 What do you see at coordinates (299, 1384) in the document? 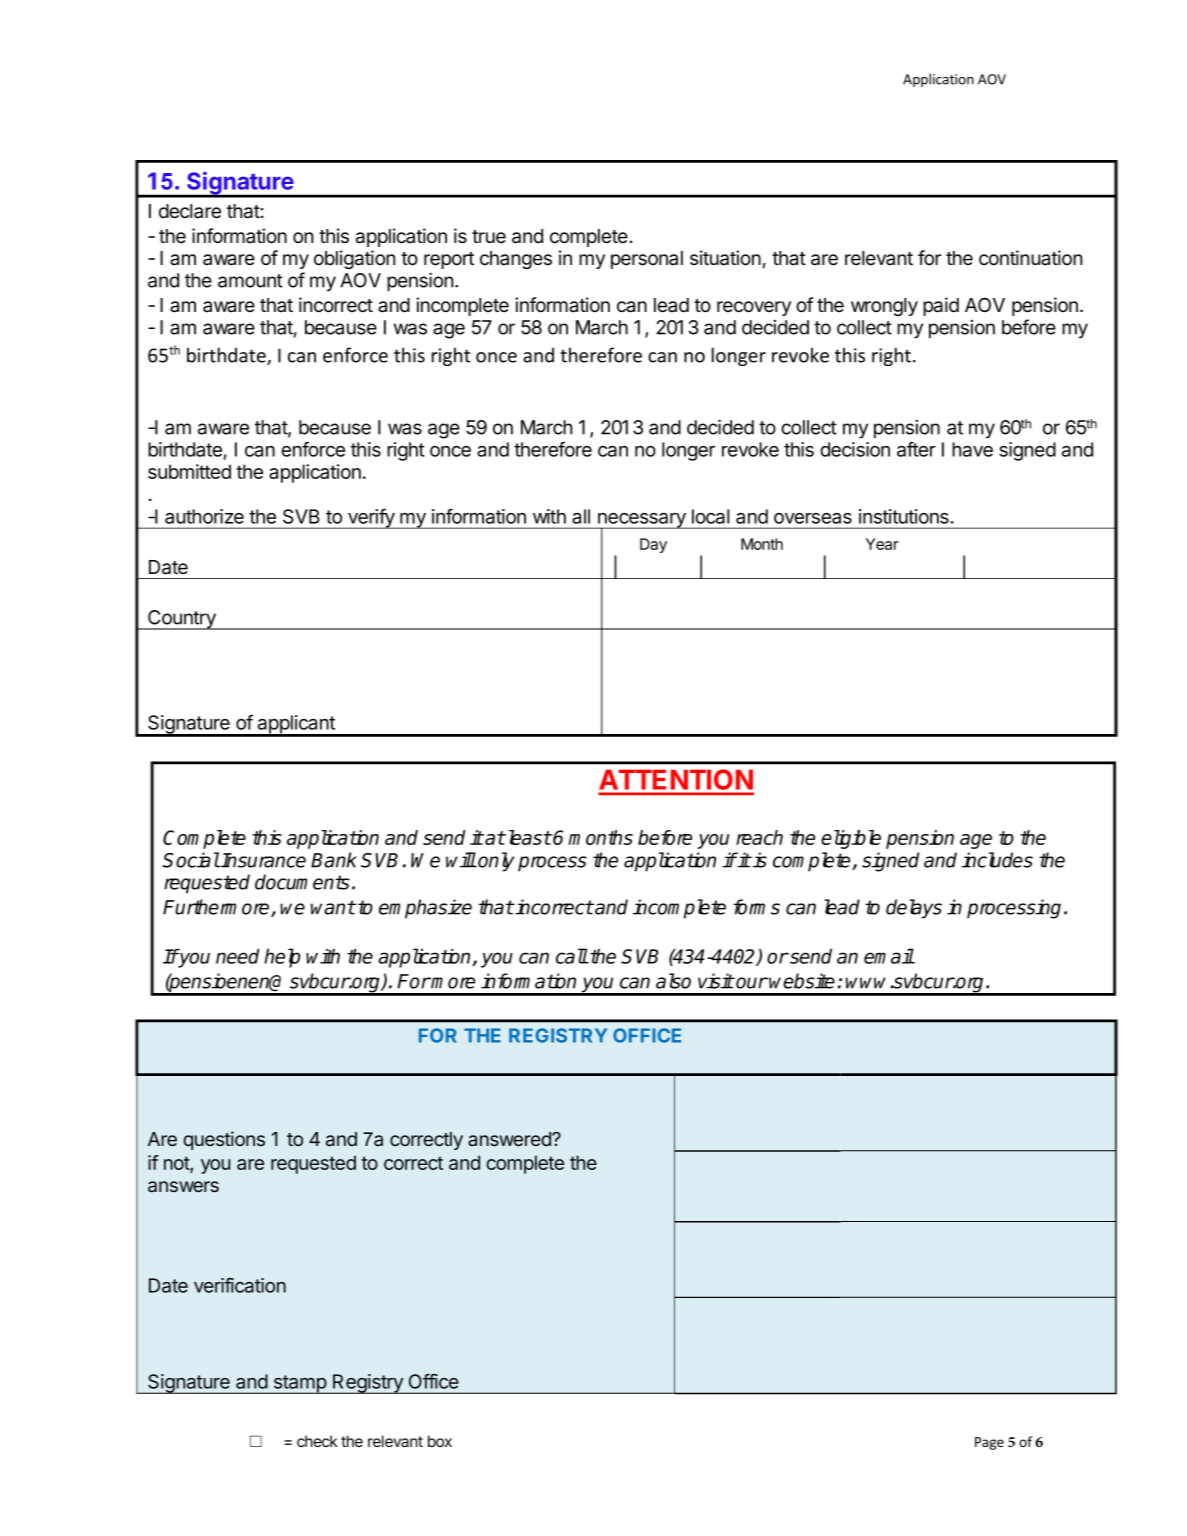
I see `stamp` at bounding box center [299, 1384].
